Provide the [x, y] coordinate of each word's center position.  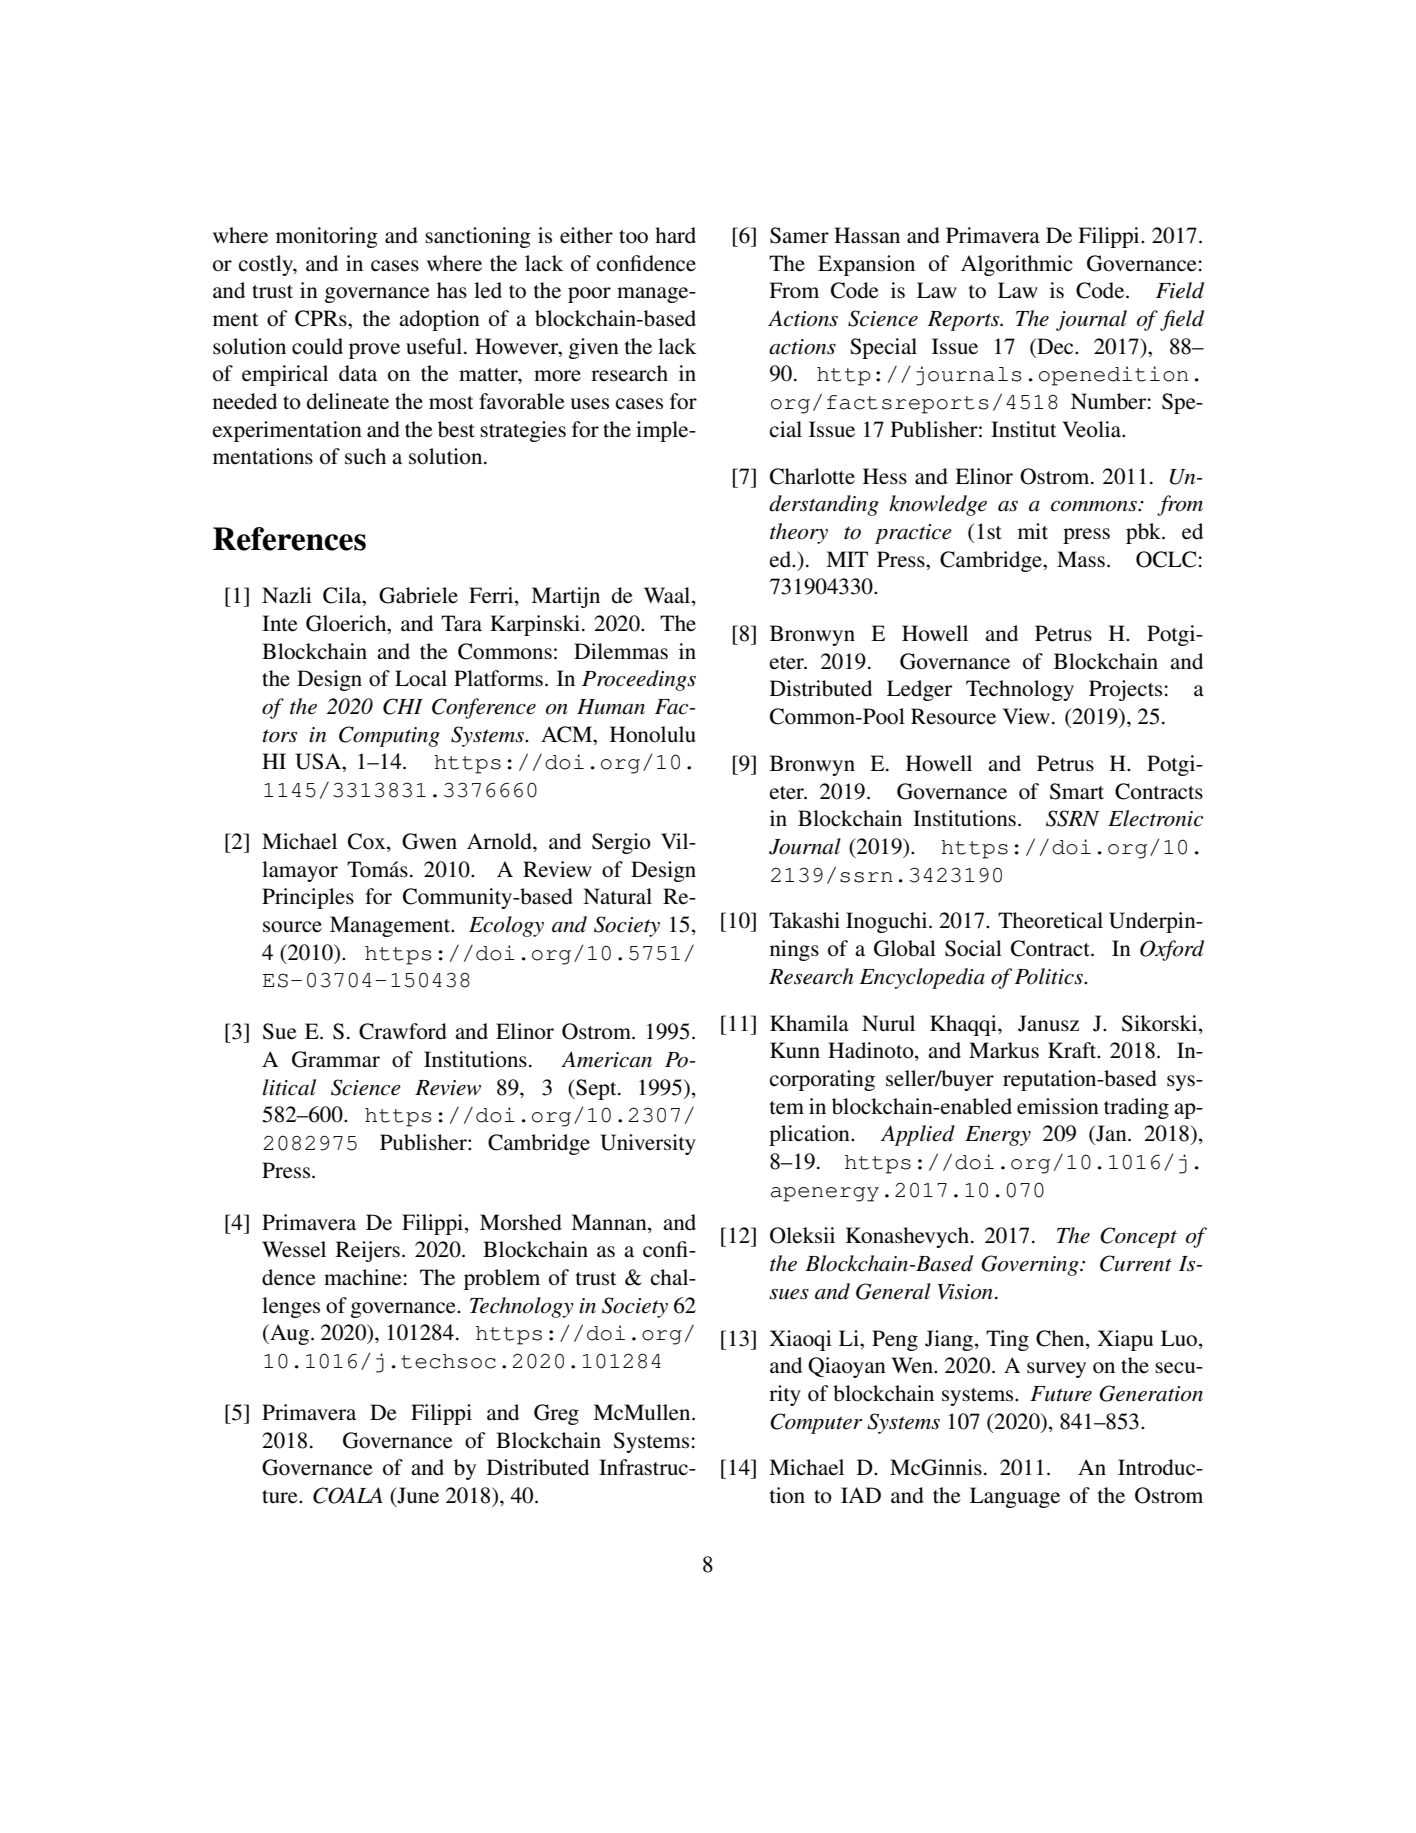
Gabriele [418, 595]
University [648, 1144]
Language [1015, 1497]
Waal [668, 596]
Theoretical [1050, 920]
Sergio [621, 843]
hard [675, 235]
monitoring [327, 237]
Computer [816, 1423]
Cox [368, 842]
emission [1058, 1106]
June [417, 1496]
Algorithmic [1017, 265]
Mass [1081, 559]
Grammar [336, 1059]
